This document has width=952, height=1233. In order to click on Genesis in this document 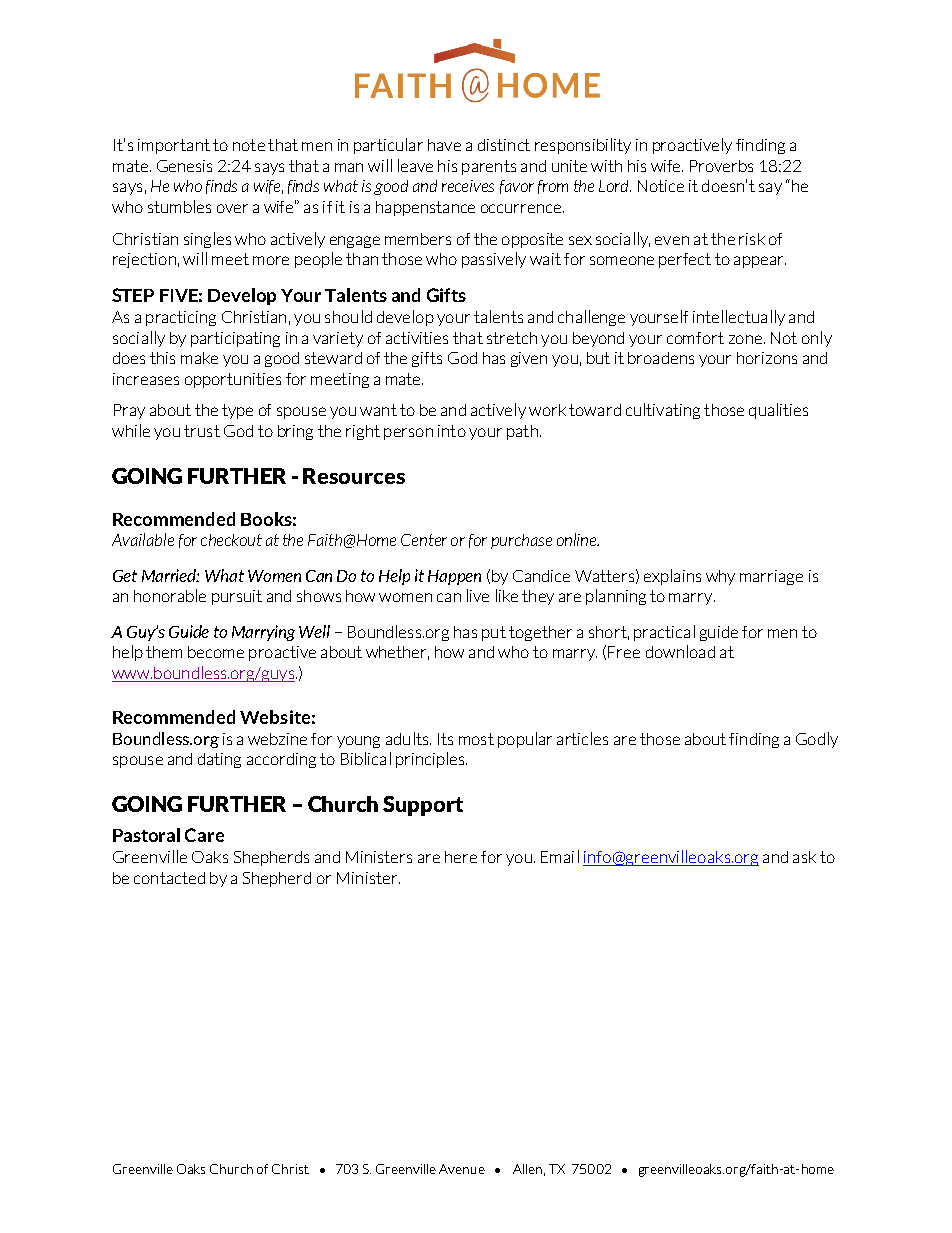, I will do `click(184, 166)`.
